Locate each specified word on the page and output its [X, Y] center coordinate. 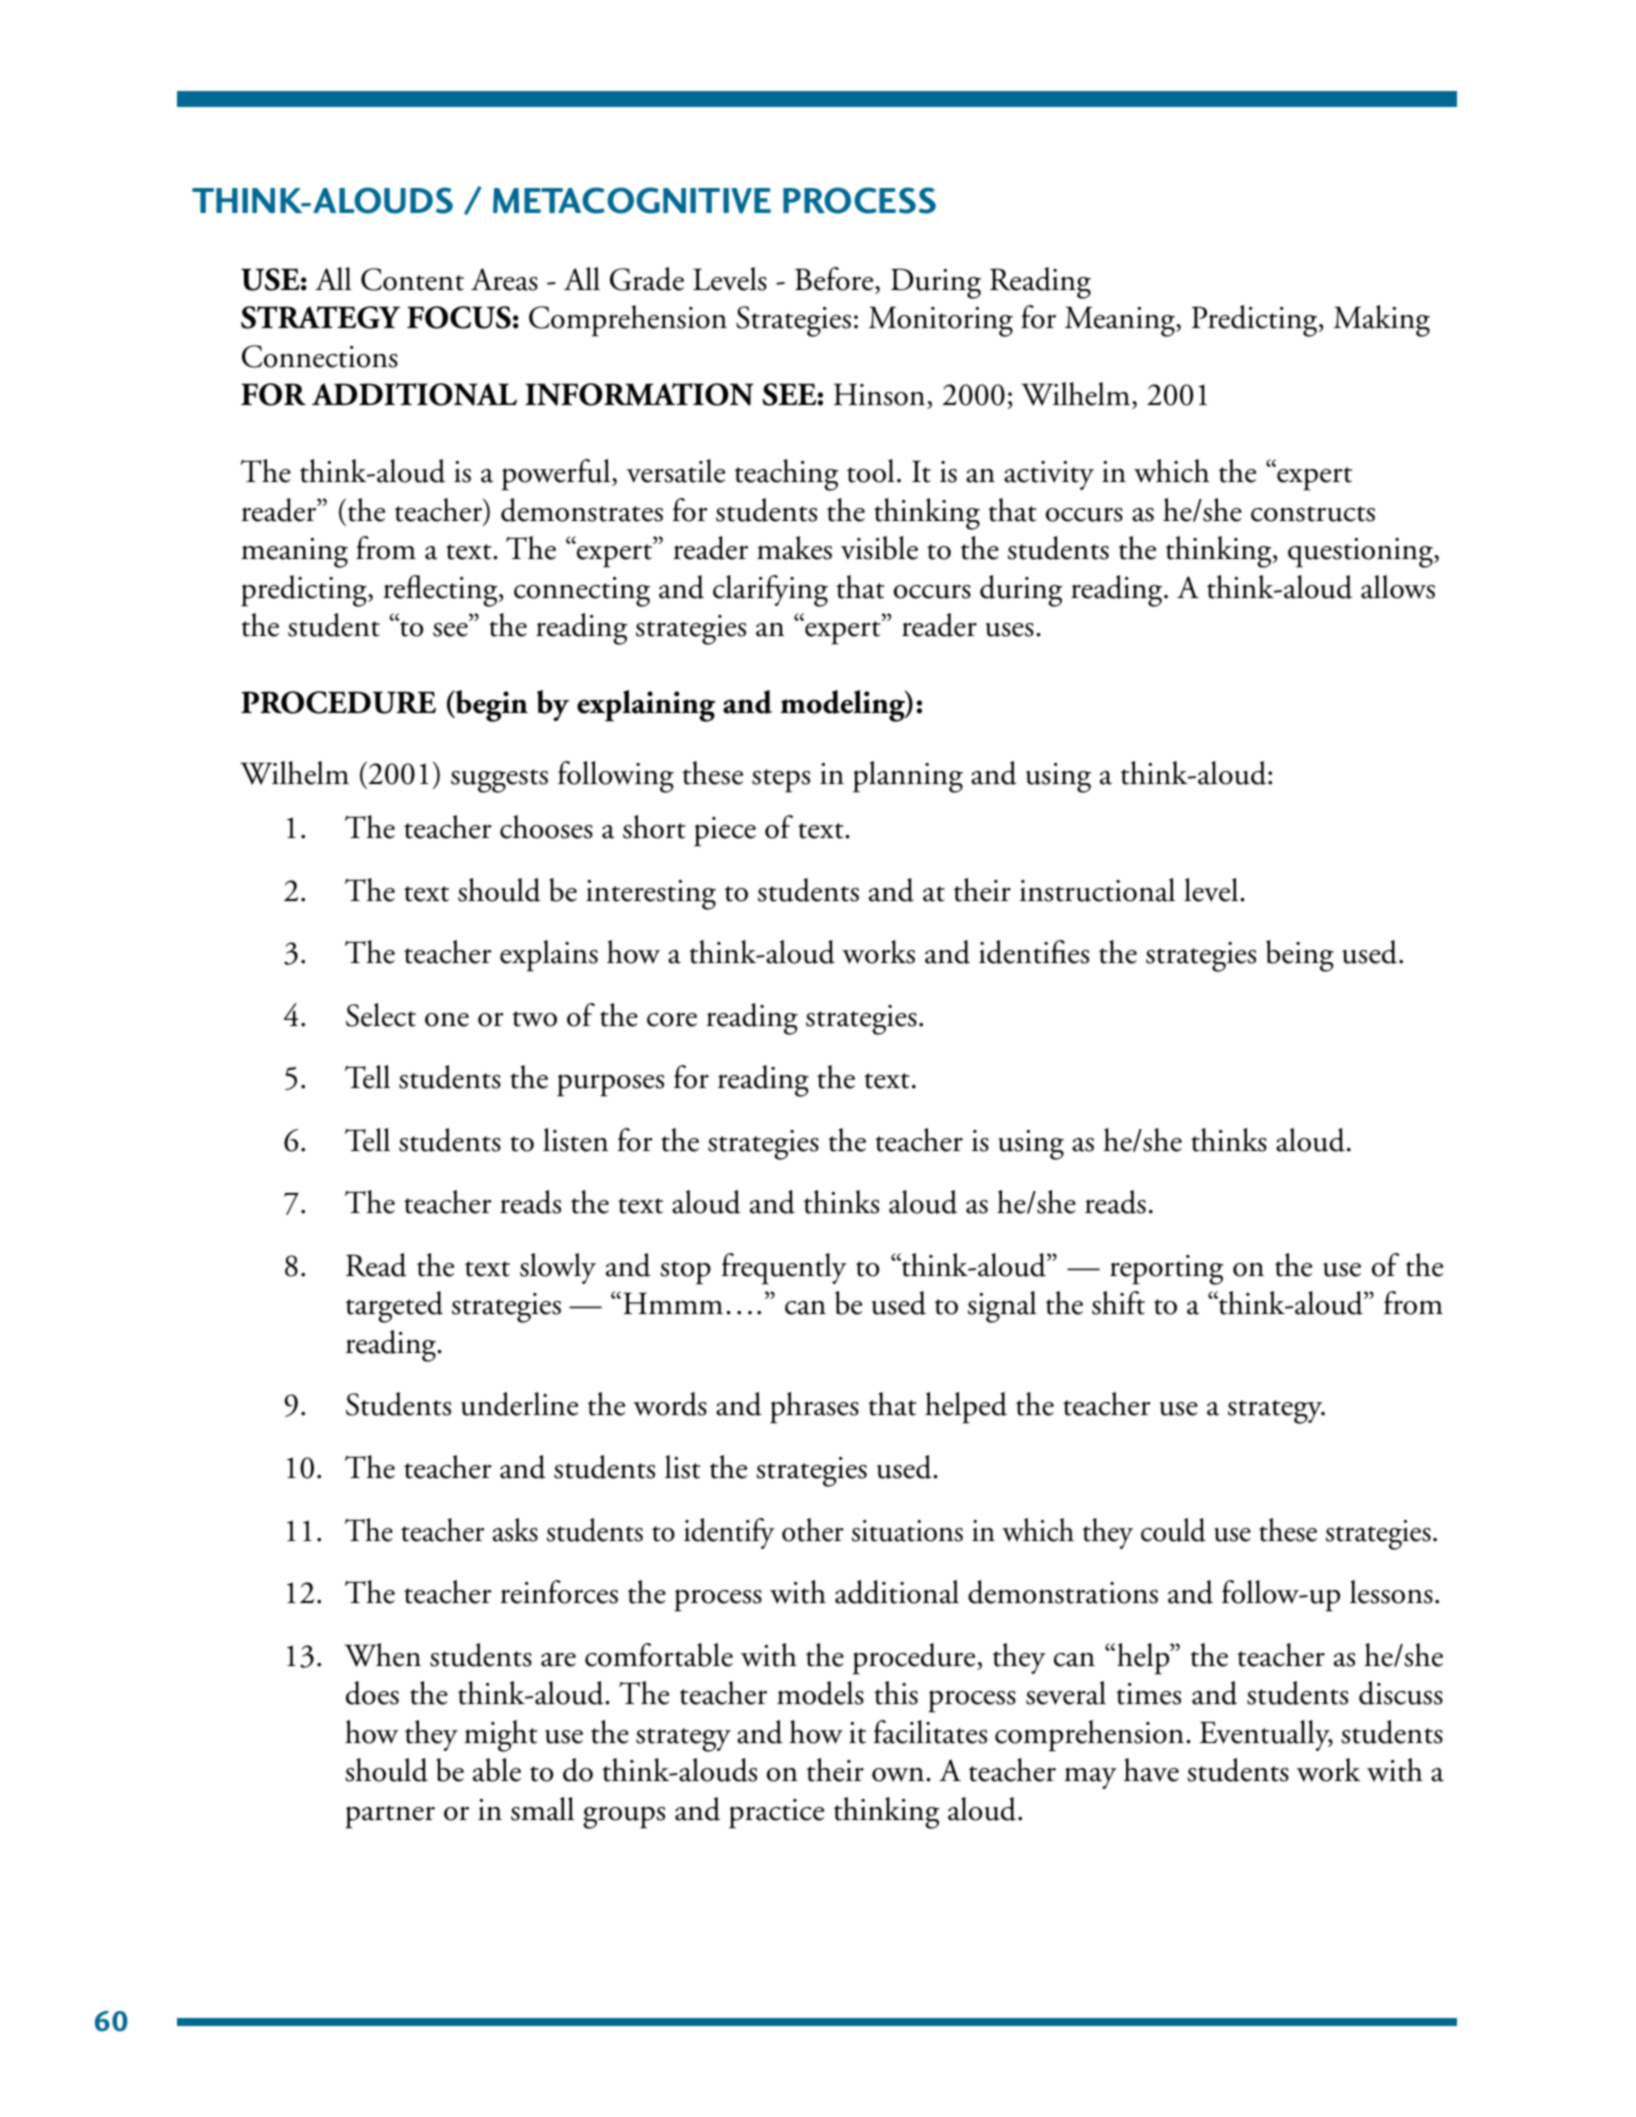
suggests [499, 781]
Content [412, 279]
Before [835, 279]
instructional [1097, 890]
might [501, 1736]
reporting [1166, 1270]
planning [908, 777]
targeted [394, 1307]
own [899, 1774]
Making [1382, 321]
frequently [784, 1269]
